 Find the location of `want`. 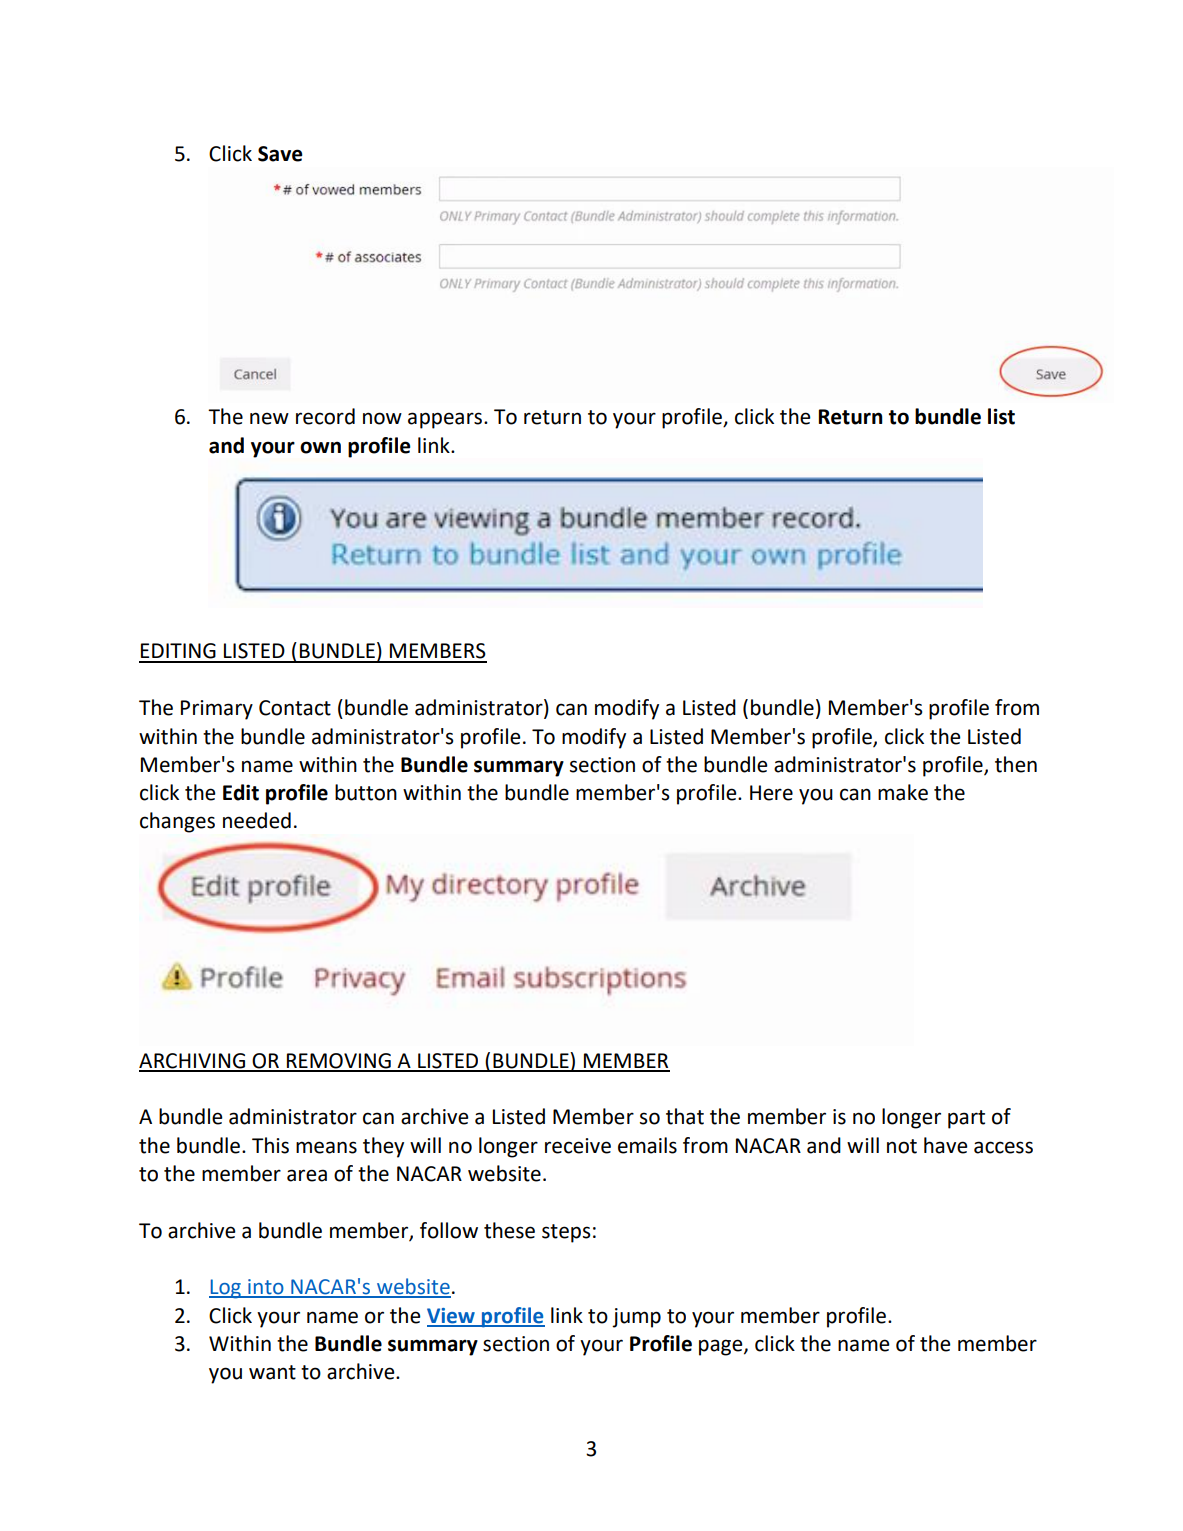

want is located at coordinates (272, 1372).
